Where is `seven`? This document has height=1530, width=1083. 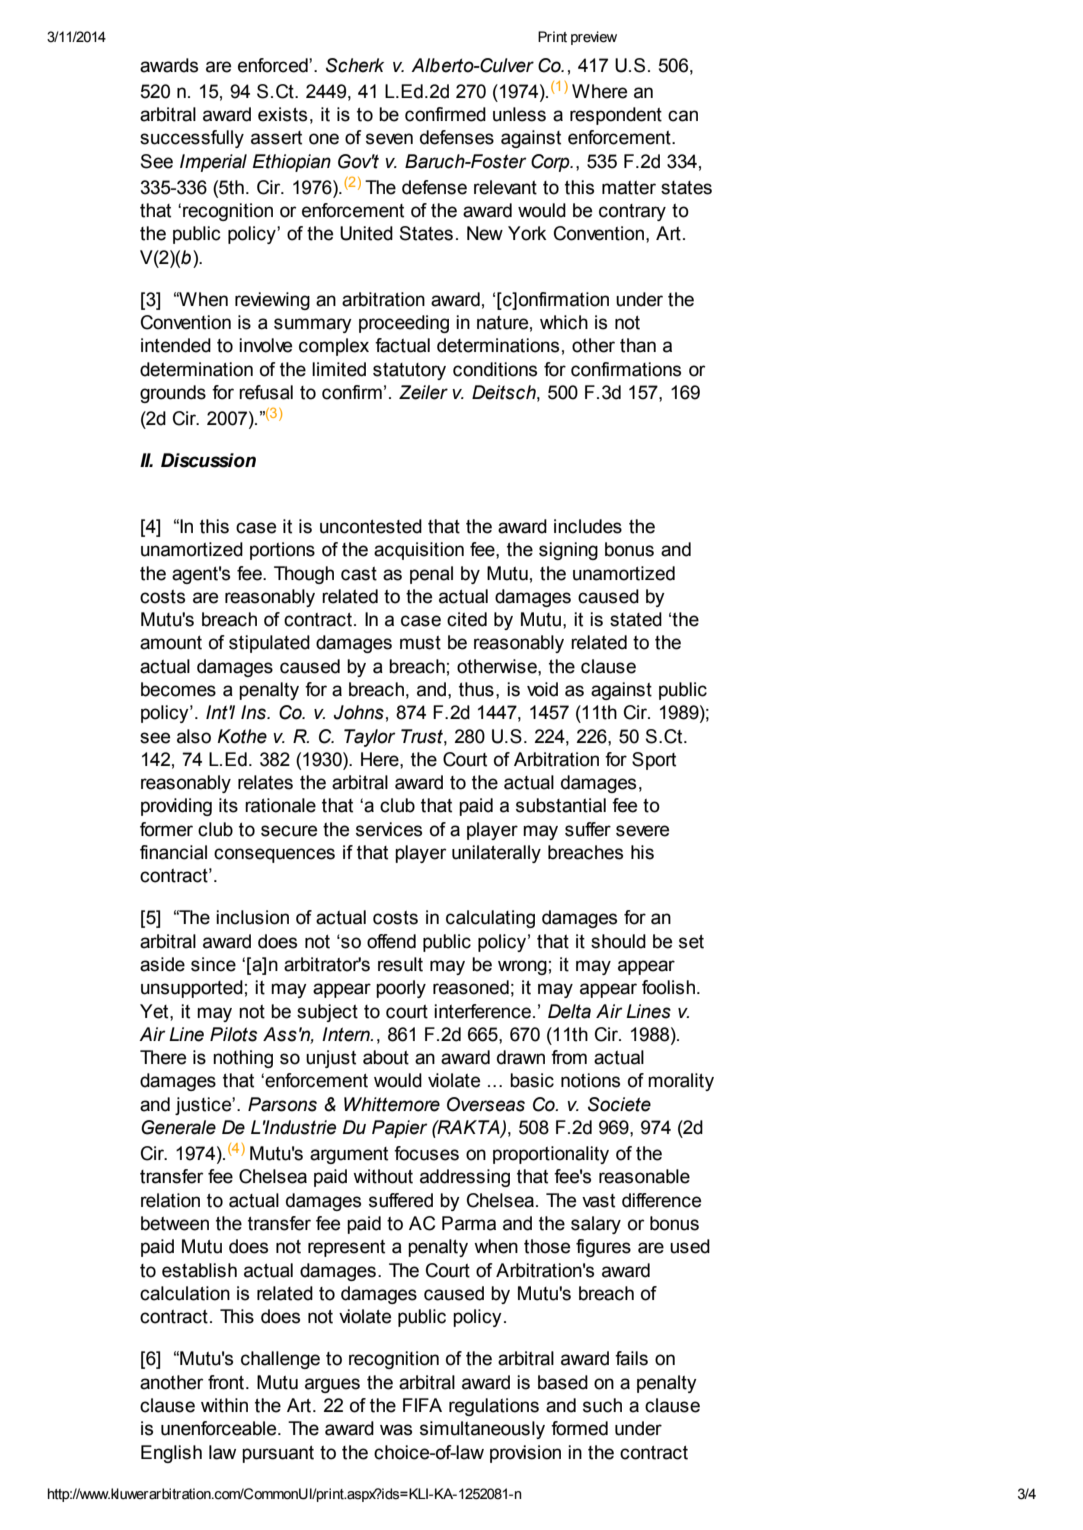
seven is located at coordinates (389, 139).
